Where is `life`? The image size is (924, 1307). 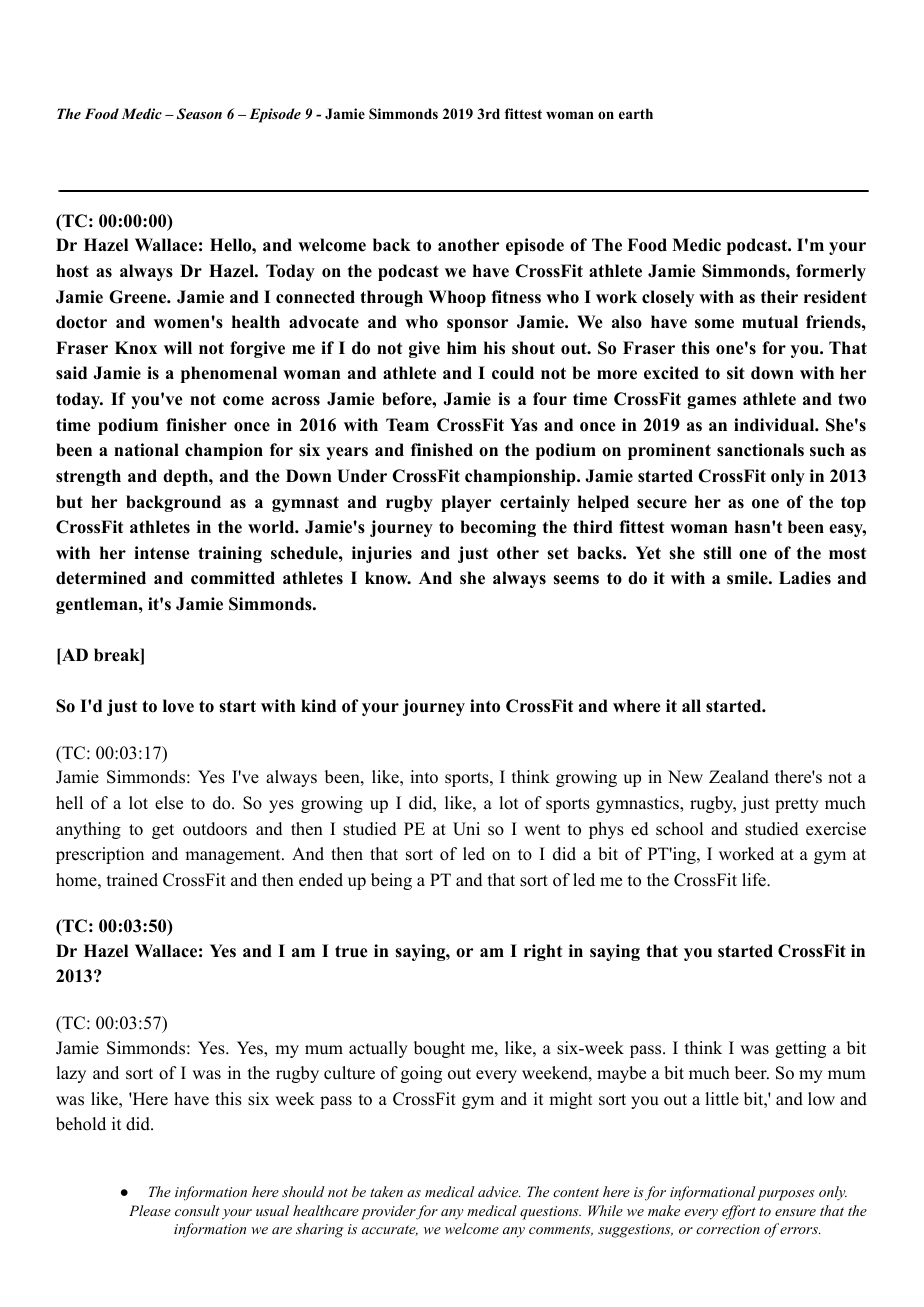
life is located at coordinates (755, 880).
